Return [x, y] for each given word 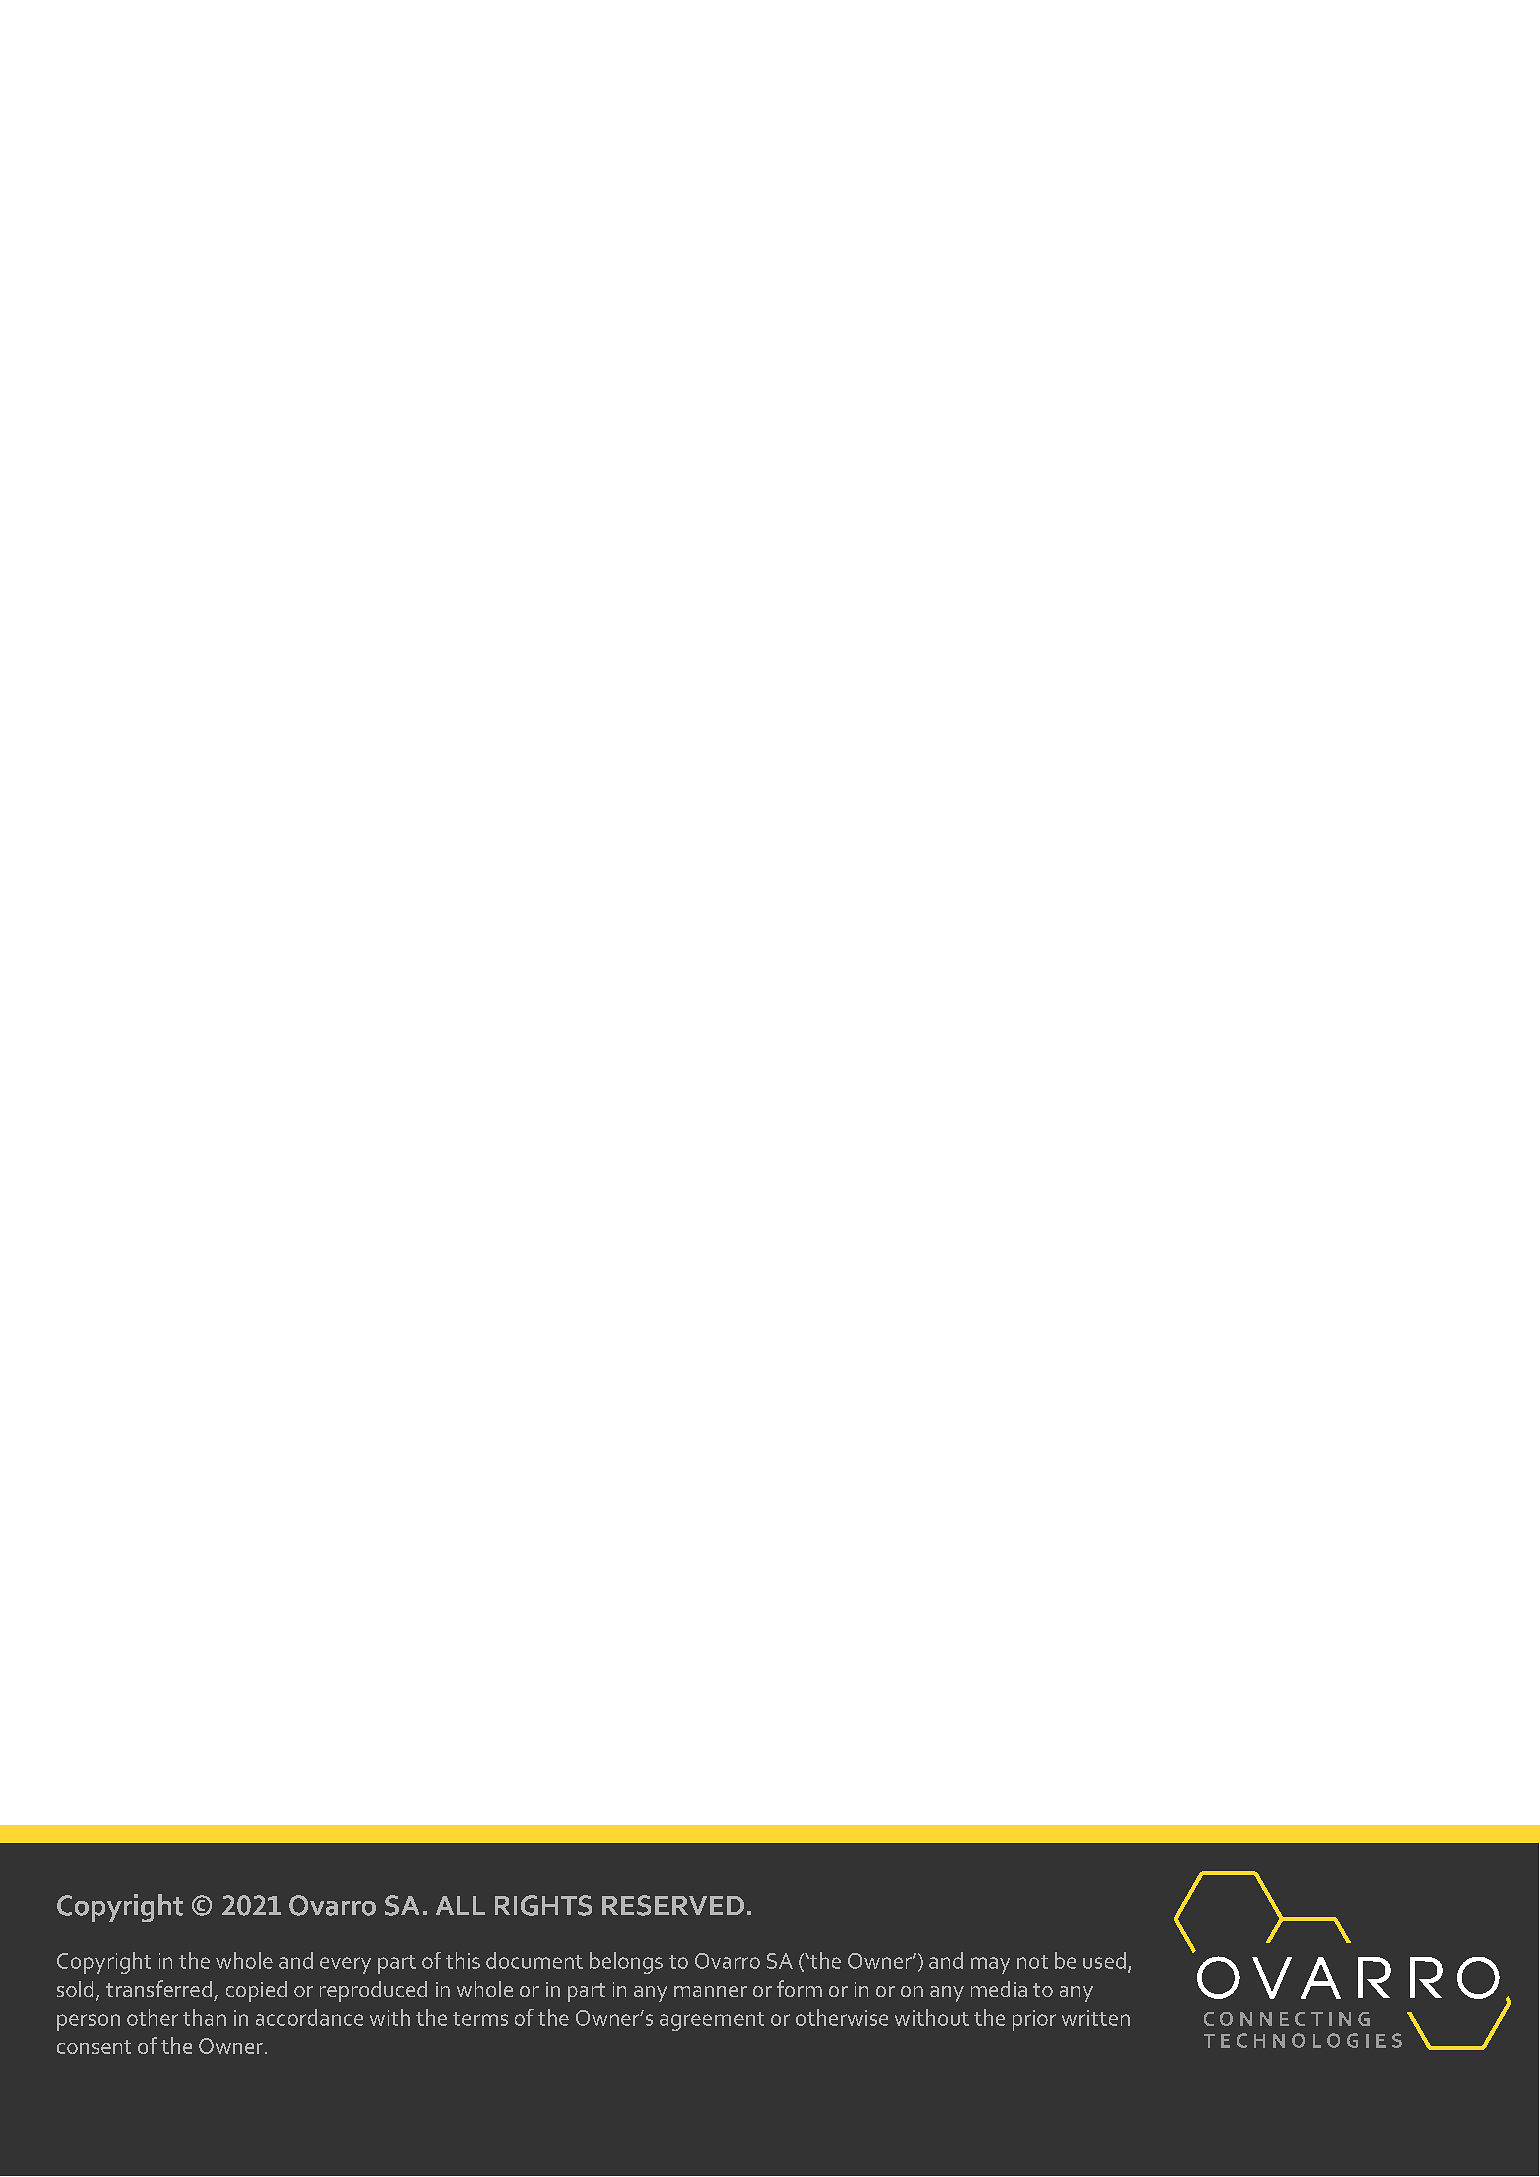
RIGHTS [543, 1905]
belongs [626, 1963]
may [990, 1965]
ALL [460, 1905]
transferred [159, 1988]
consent [94, 2047]
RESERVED [673, 1905]
